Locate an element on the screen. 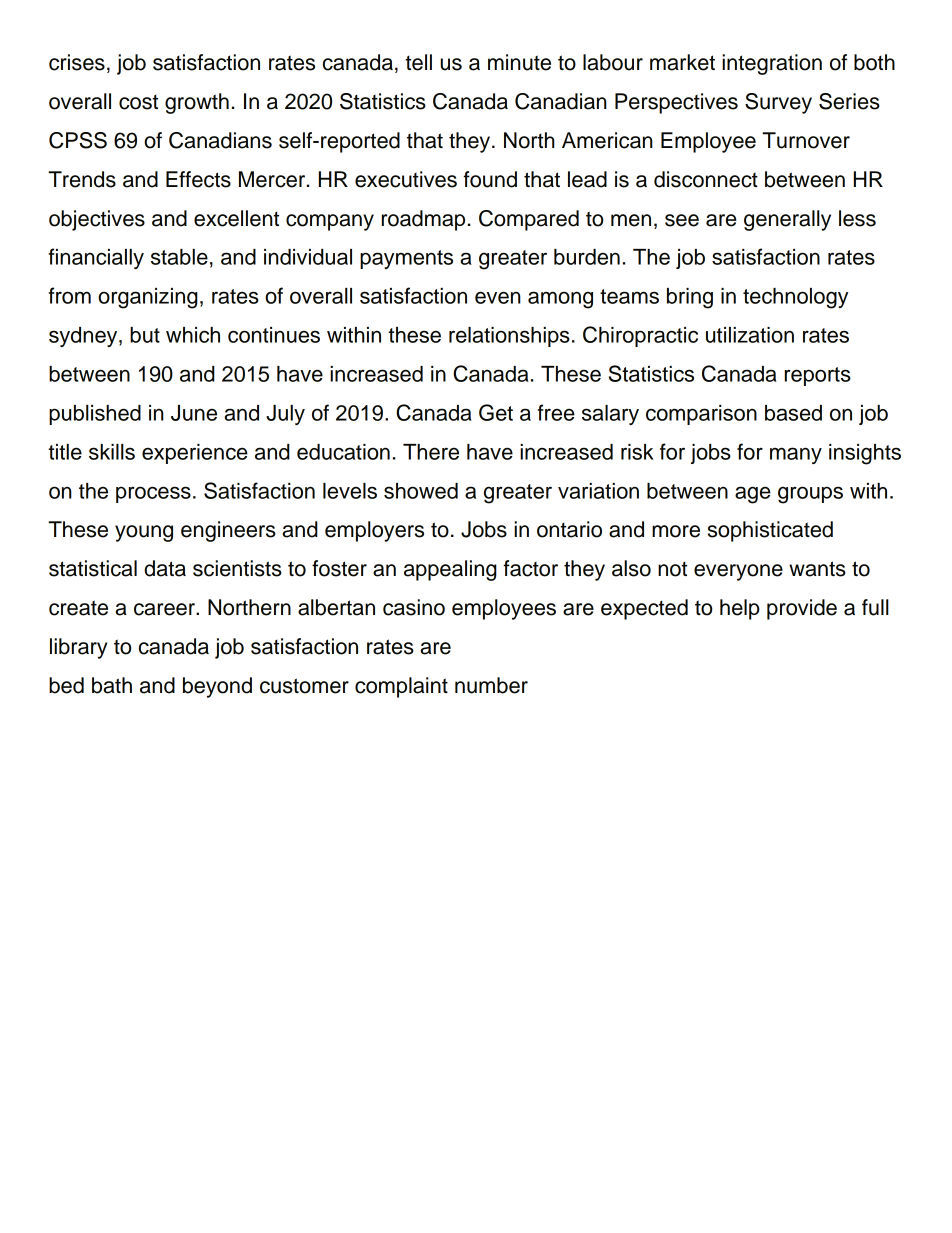 Image resolution: width=952 pixels, height=1233 pixels. stable is located at coordinates (179, 257).
